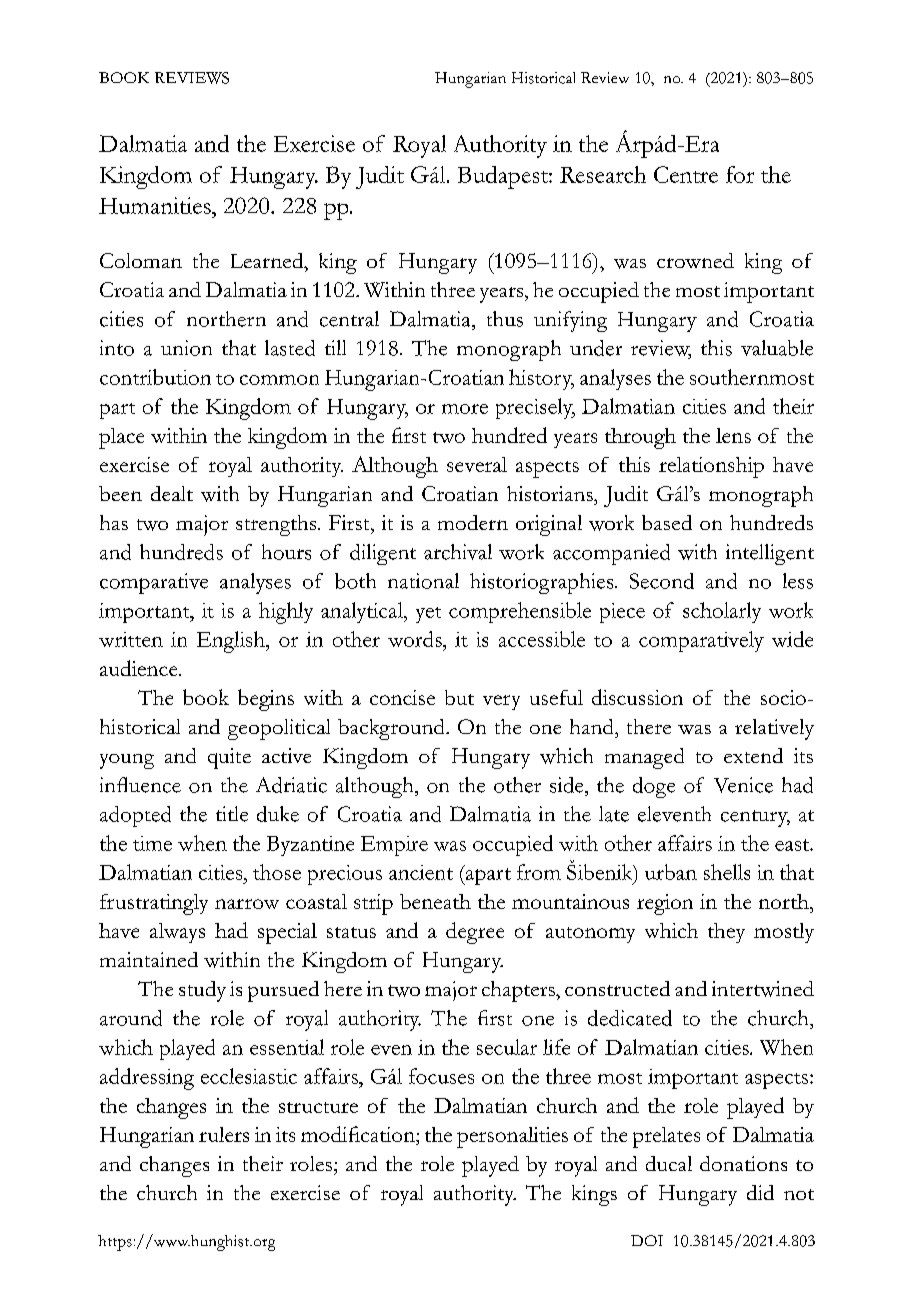  Describe the element at coordinates (458, 552) in the screenshot. I see `archival` at that location.
